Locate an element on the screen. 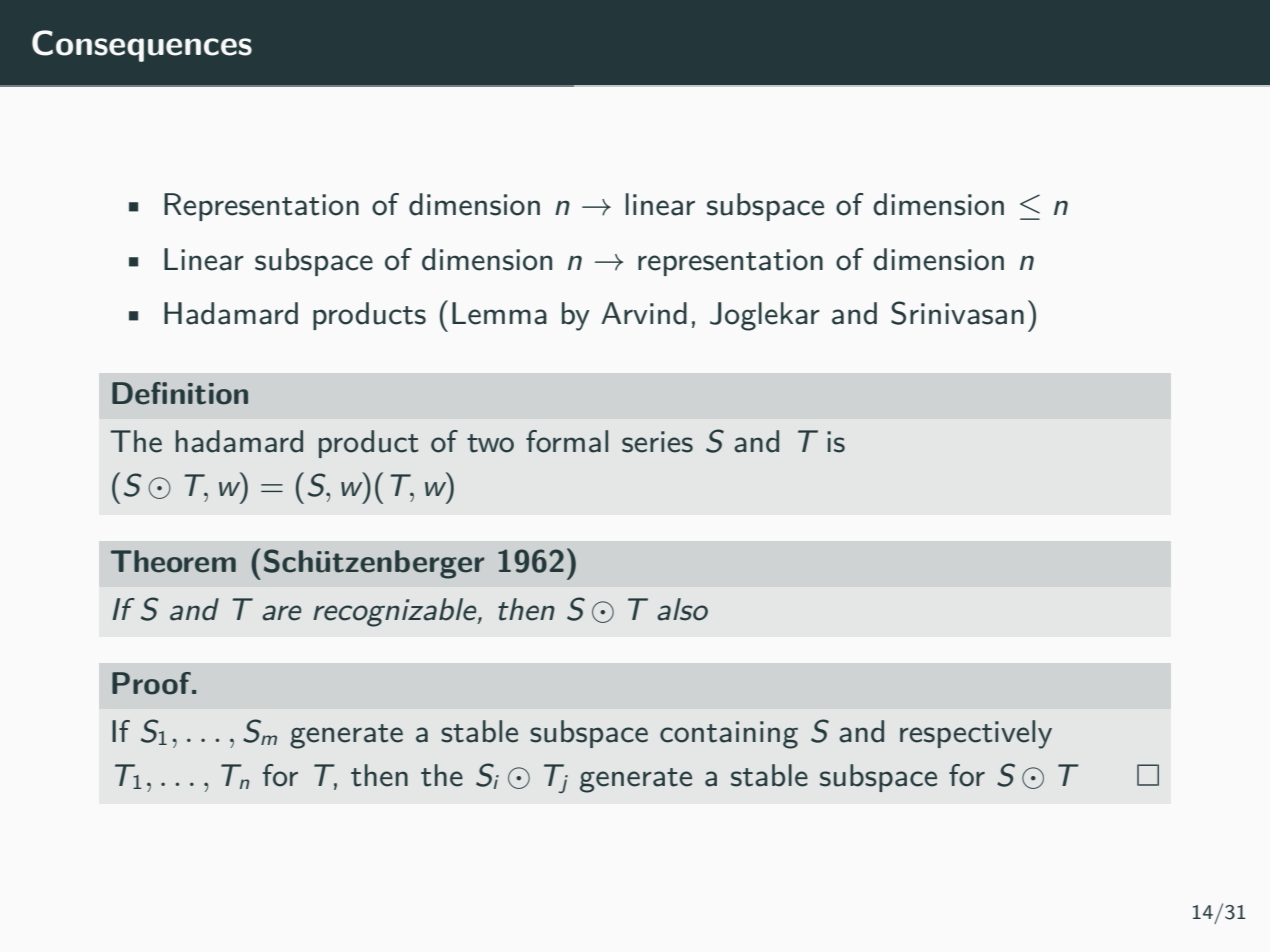 This screenshot has height=952, width=1270. formal is located at coordinates (567, 441).
